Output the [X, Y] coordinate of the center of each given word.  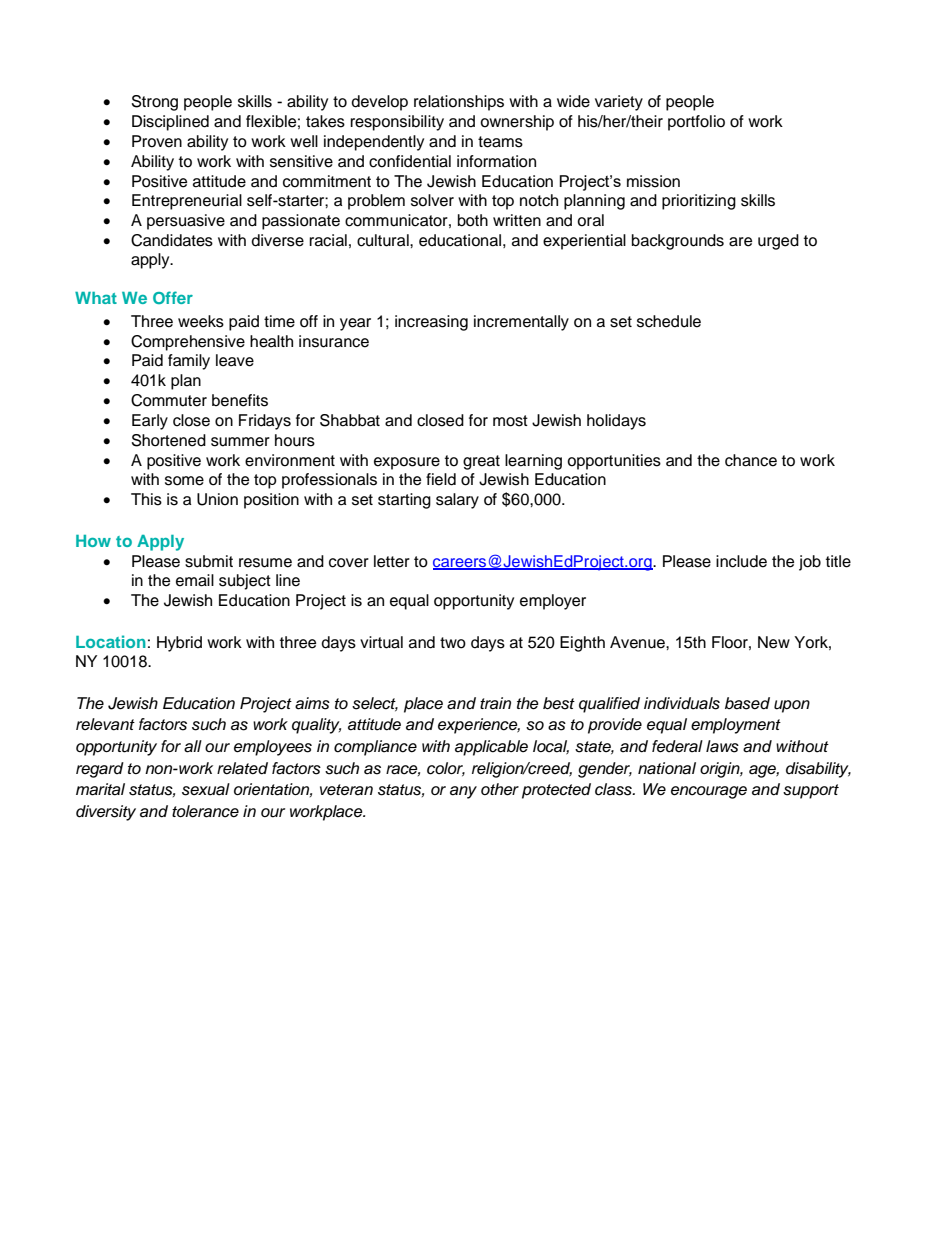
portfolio [696, 123]
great [481, 462]
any [463, 792]
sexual [206, 789]
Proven [157, 141]
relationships [459, 103]
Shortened [169, 440]
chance [751, 460]
